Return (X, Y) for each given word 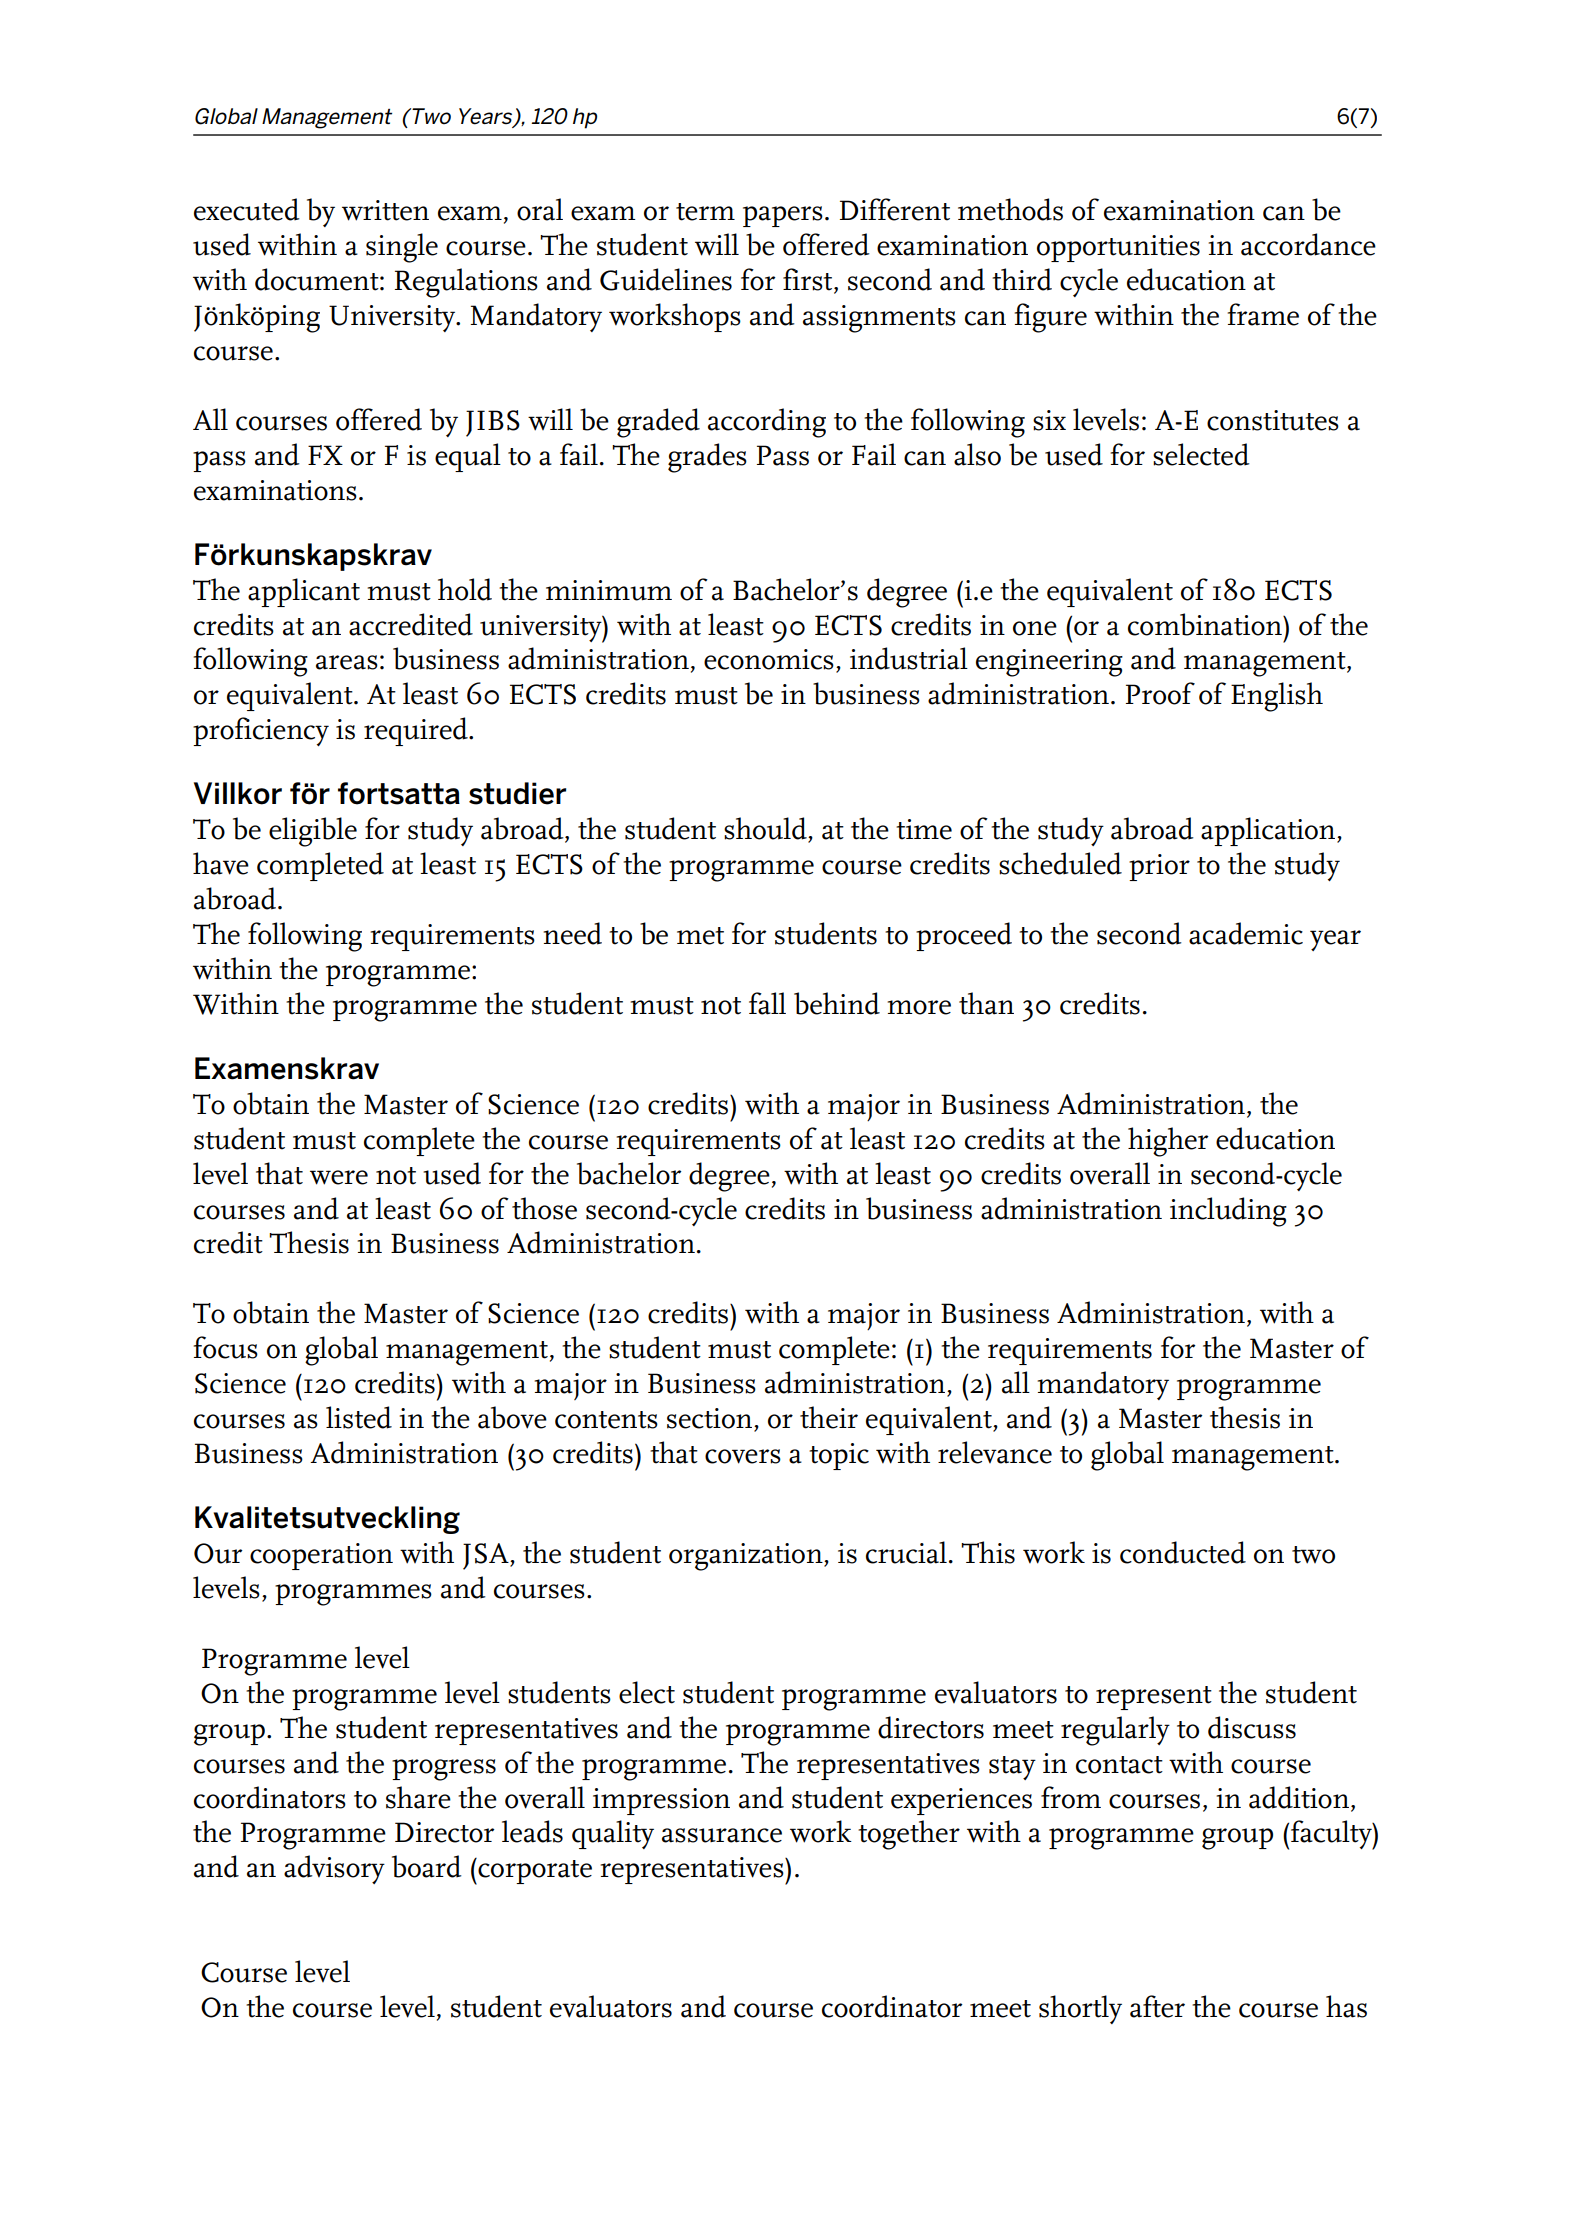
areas (347, 662)
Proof (1160, 693)
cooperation (321, 1556)
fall (767, 1003)
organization (747, 1557)
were (339, 1177)
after (1157, 2006)
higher (1168, 1142)
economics (769, 659)
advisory (334, 1869)
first (809, 280)
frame (1263, 314)
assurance (722, 1835)
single (402, 248)
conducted (1183, 1552)
